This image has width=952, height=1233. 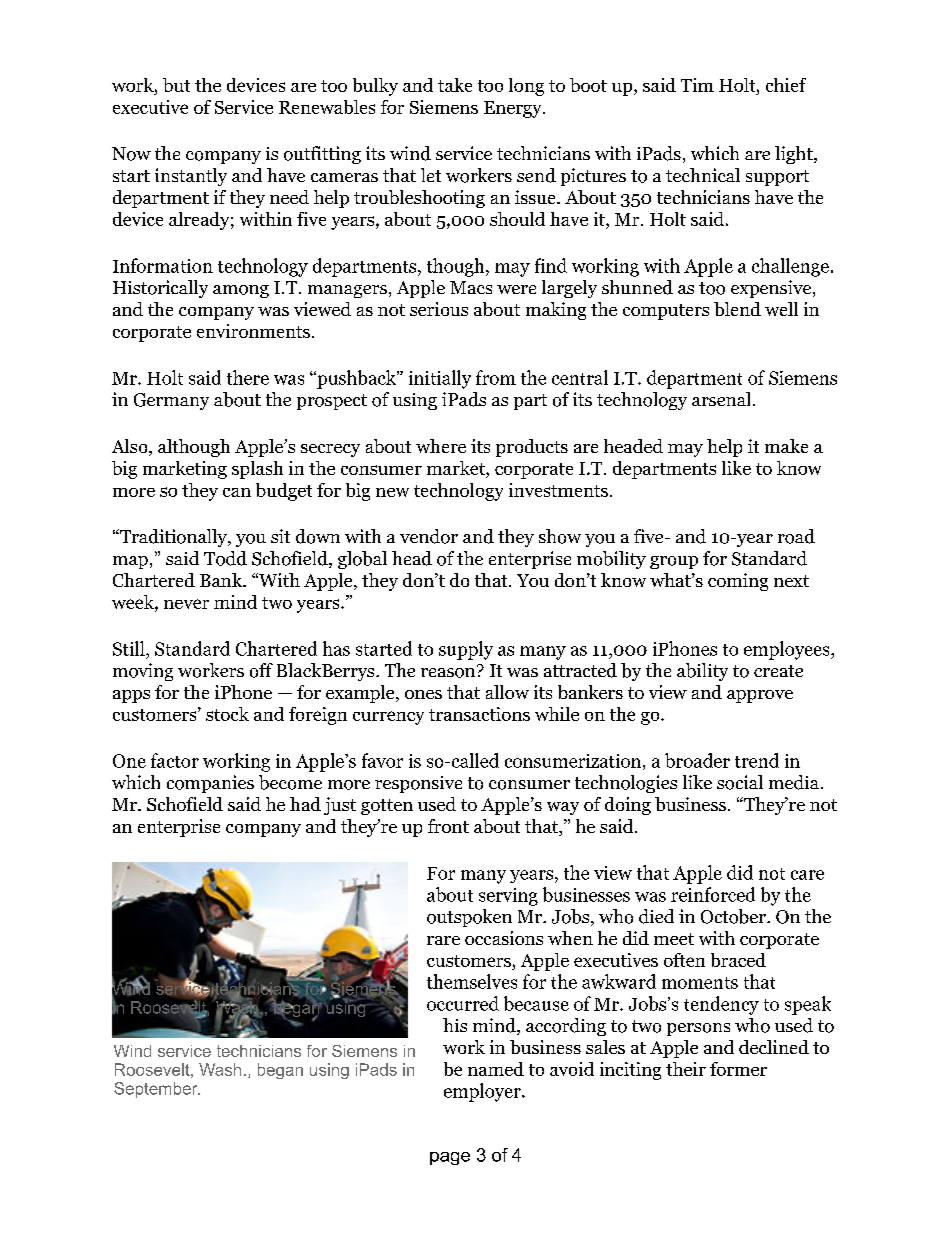 I want to click on supply, so click(x=466, y=650).
